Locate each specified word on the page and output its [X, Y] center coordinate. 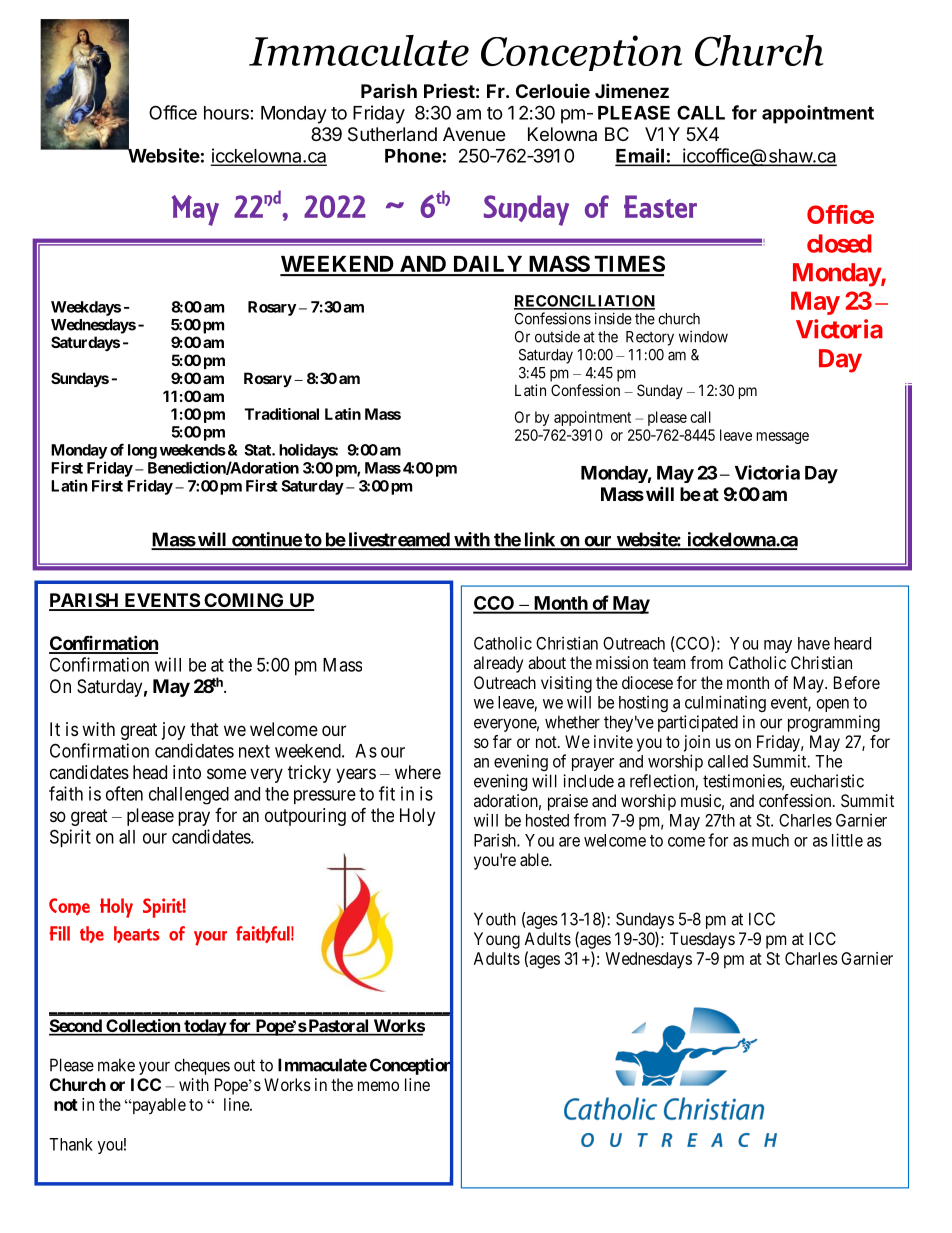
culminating [725, 703]
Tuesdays [702, 940]
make [116, 1065]
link [539, 540]
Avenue [474, 134]
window [703, 336]
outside [557, 337]
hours [226, 113]
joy [173, 731]
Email [640, 156]
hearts [137, 934]
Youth [495, 919]
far [502, 741]
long [142, 451]
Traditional [282, 414]
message [783, 438]
